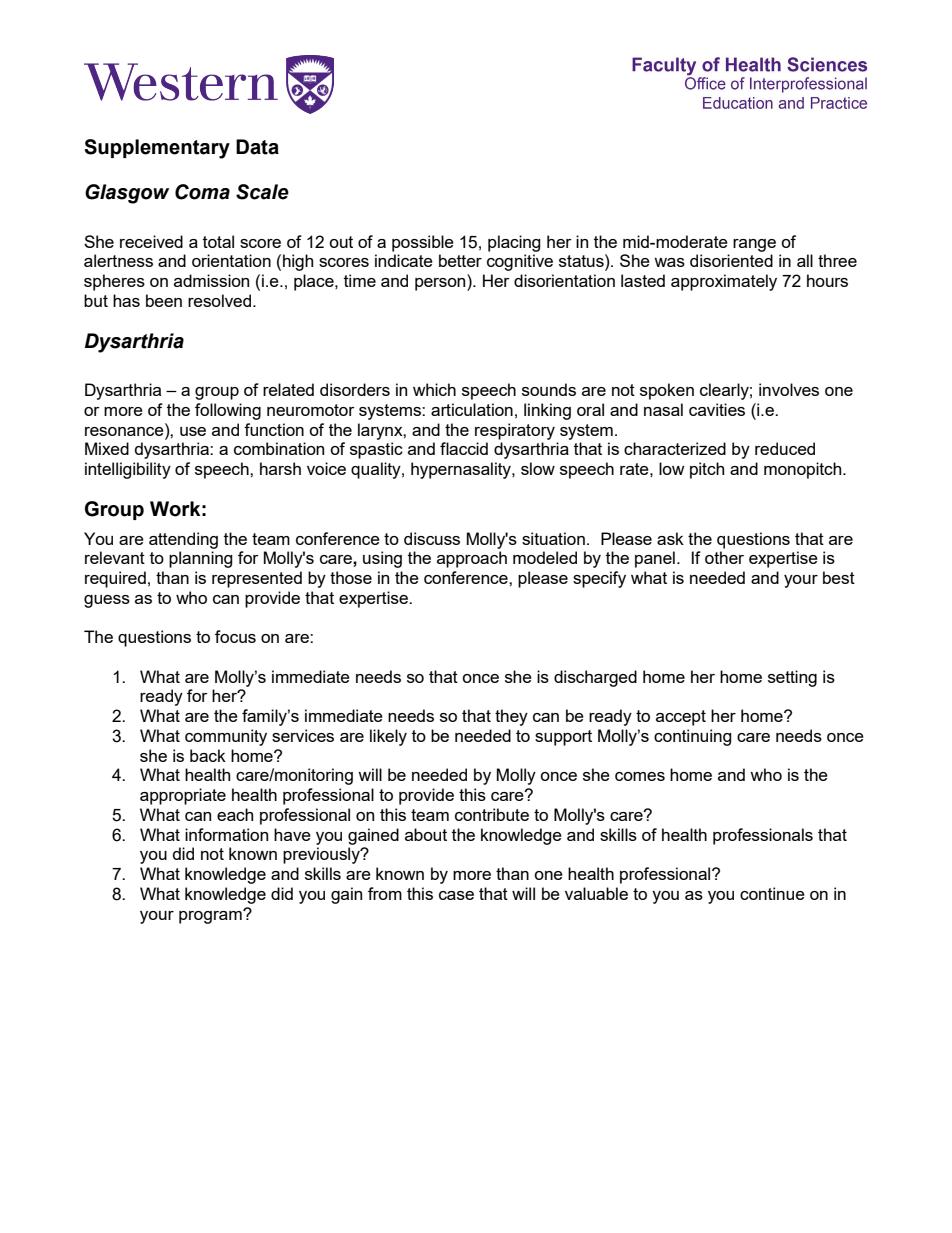  Describe the element at coordinates (511, 717) in the screenshot. I see `they` at that location.
